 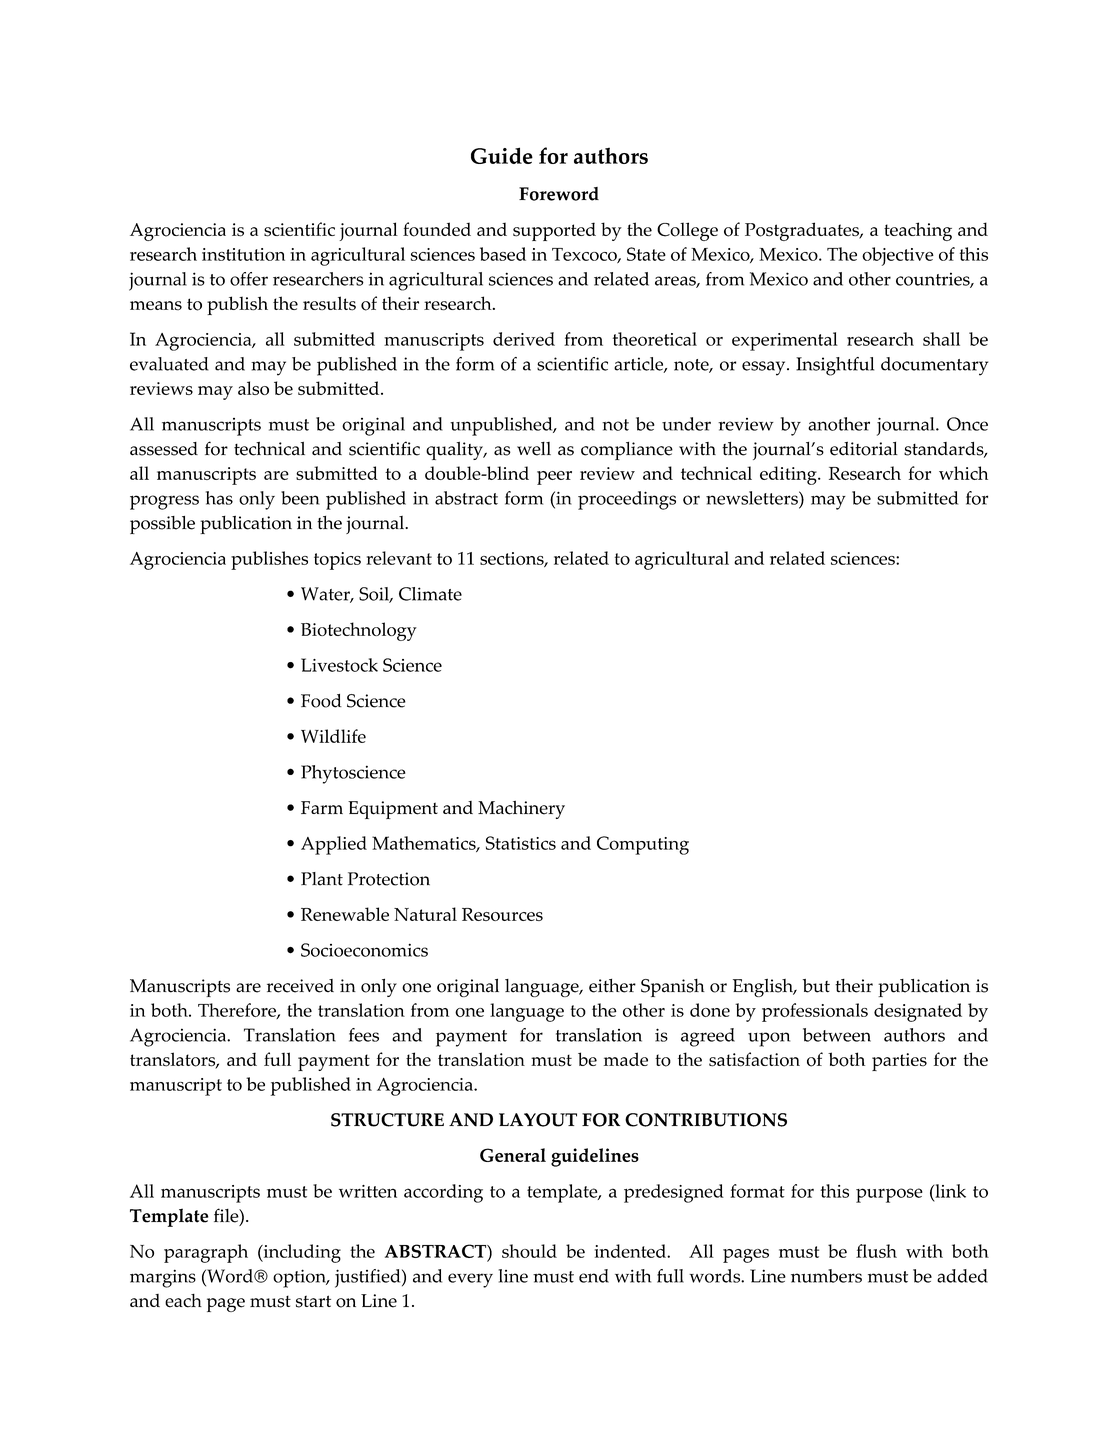 What do you see at coordinates (876, 1251) in the screenshot?
I see `flush` at bounding box center [876, 1251].
